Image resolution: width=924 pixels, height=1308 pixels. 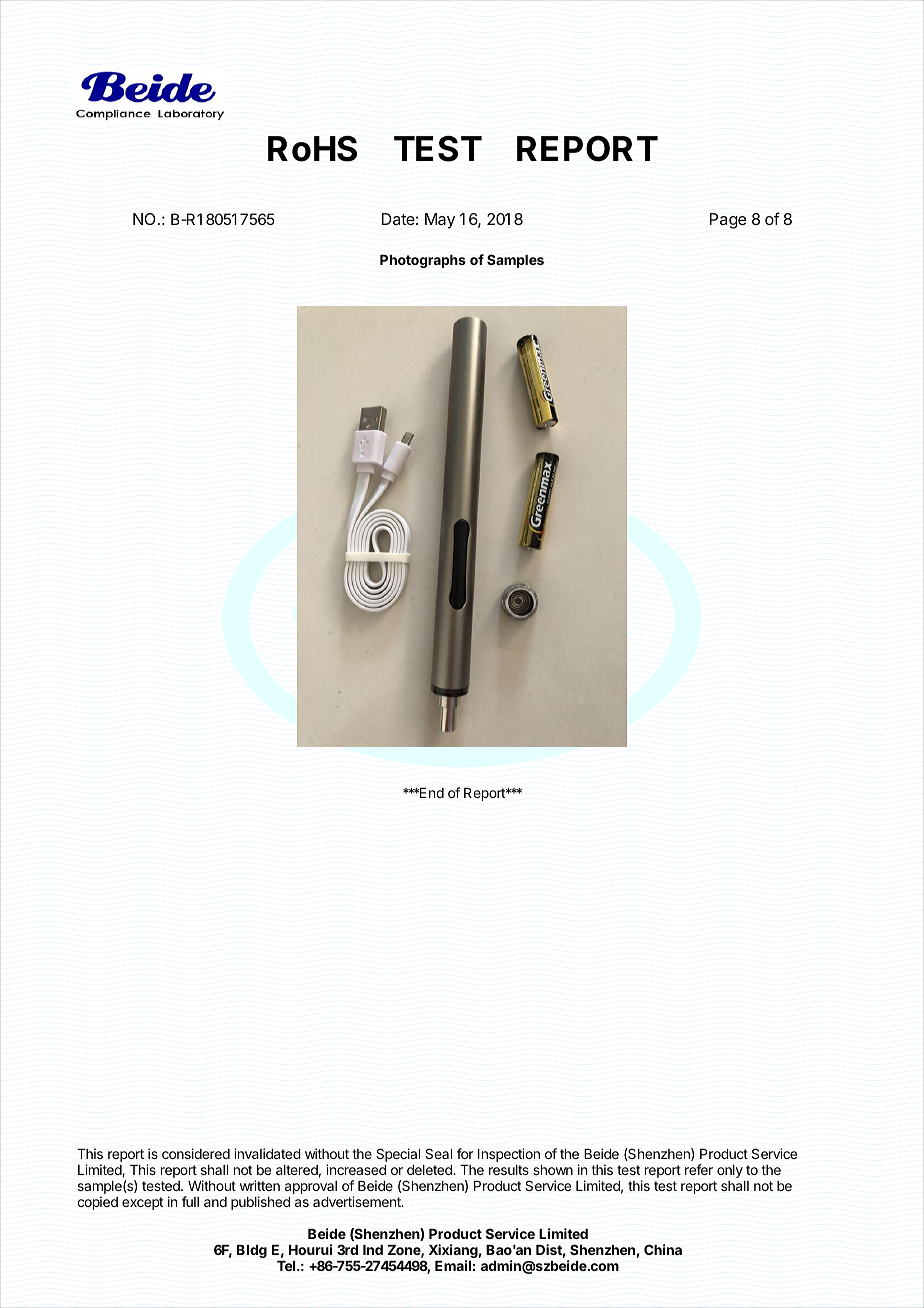 I want to click on Seal, so click(x=438, y=1153).
